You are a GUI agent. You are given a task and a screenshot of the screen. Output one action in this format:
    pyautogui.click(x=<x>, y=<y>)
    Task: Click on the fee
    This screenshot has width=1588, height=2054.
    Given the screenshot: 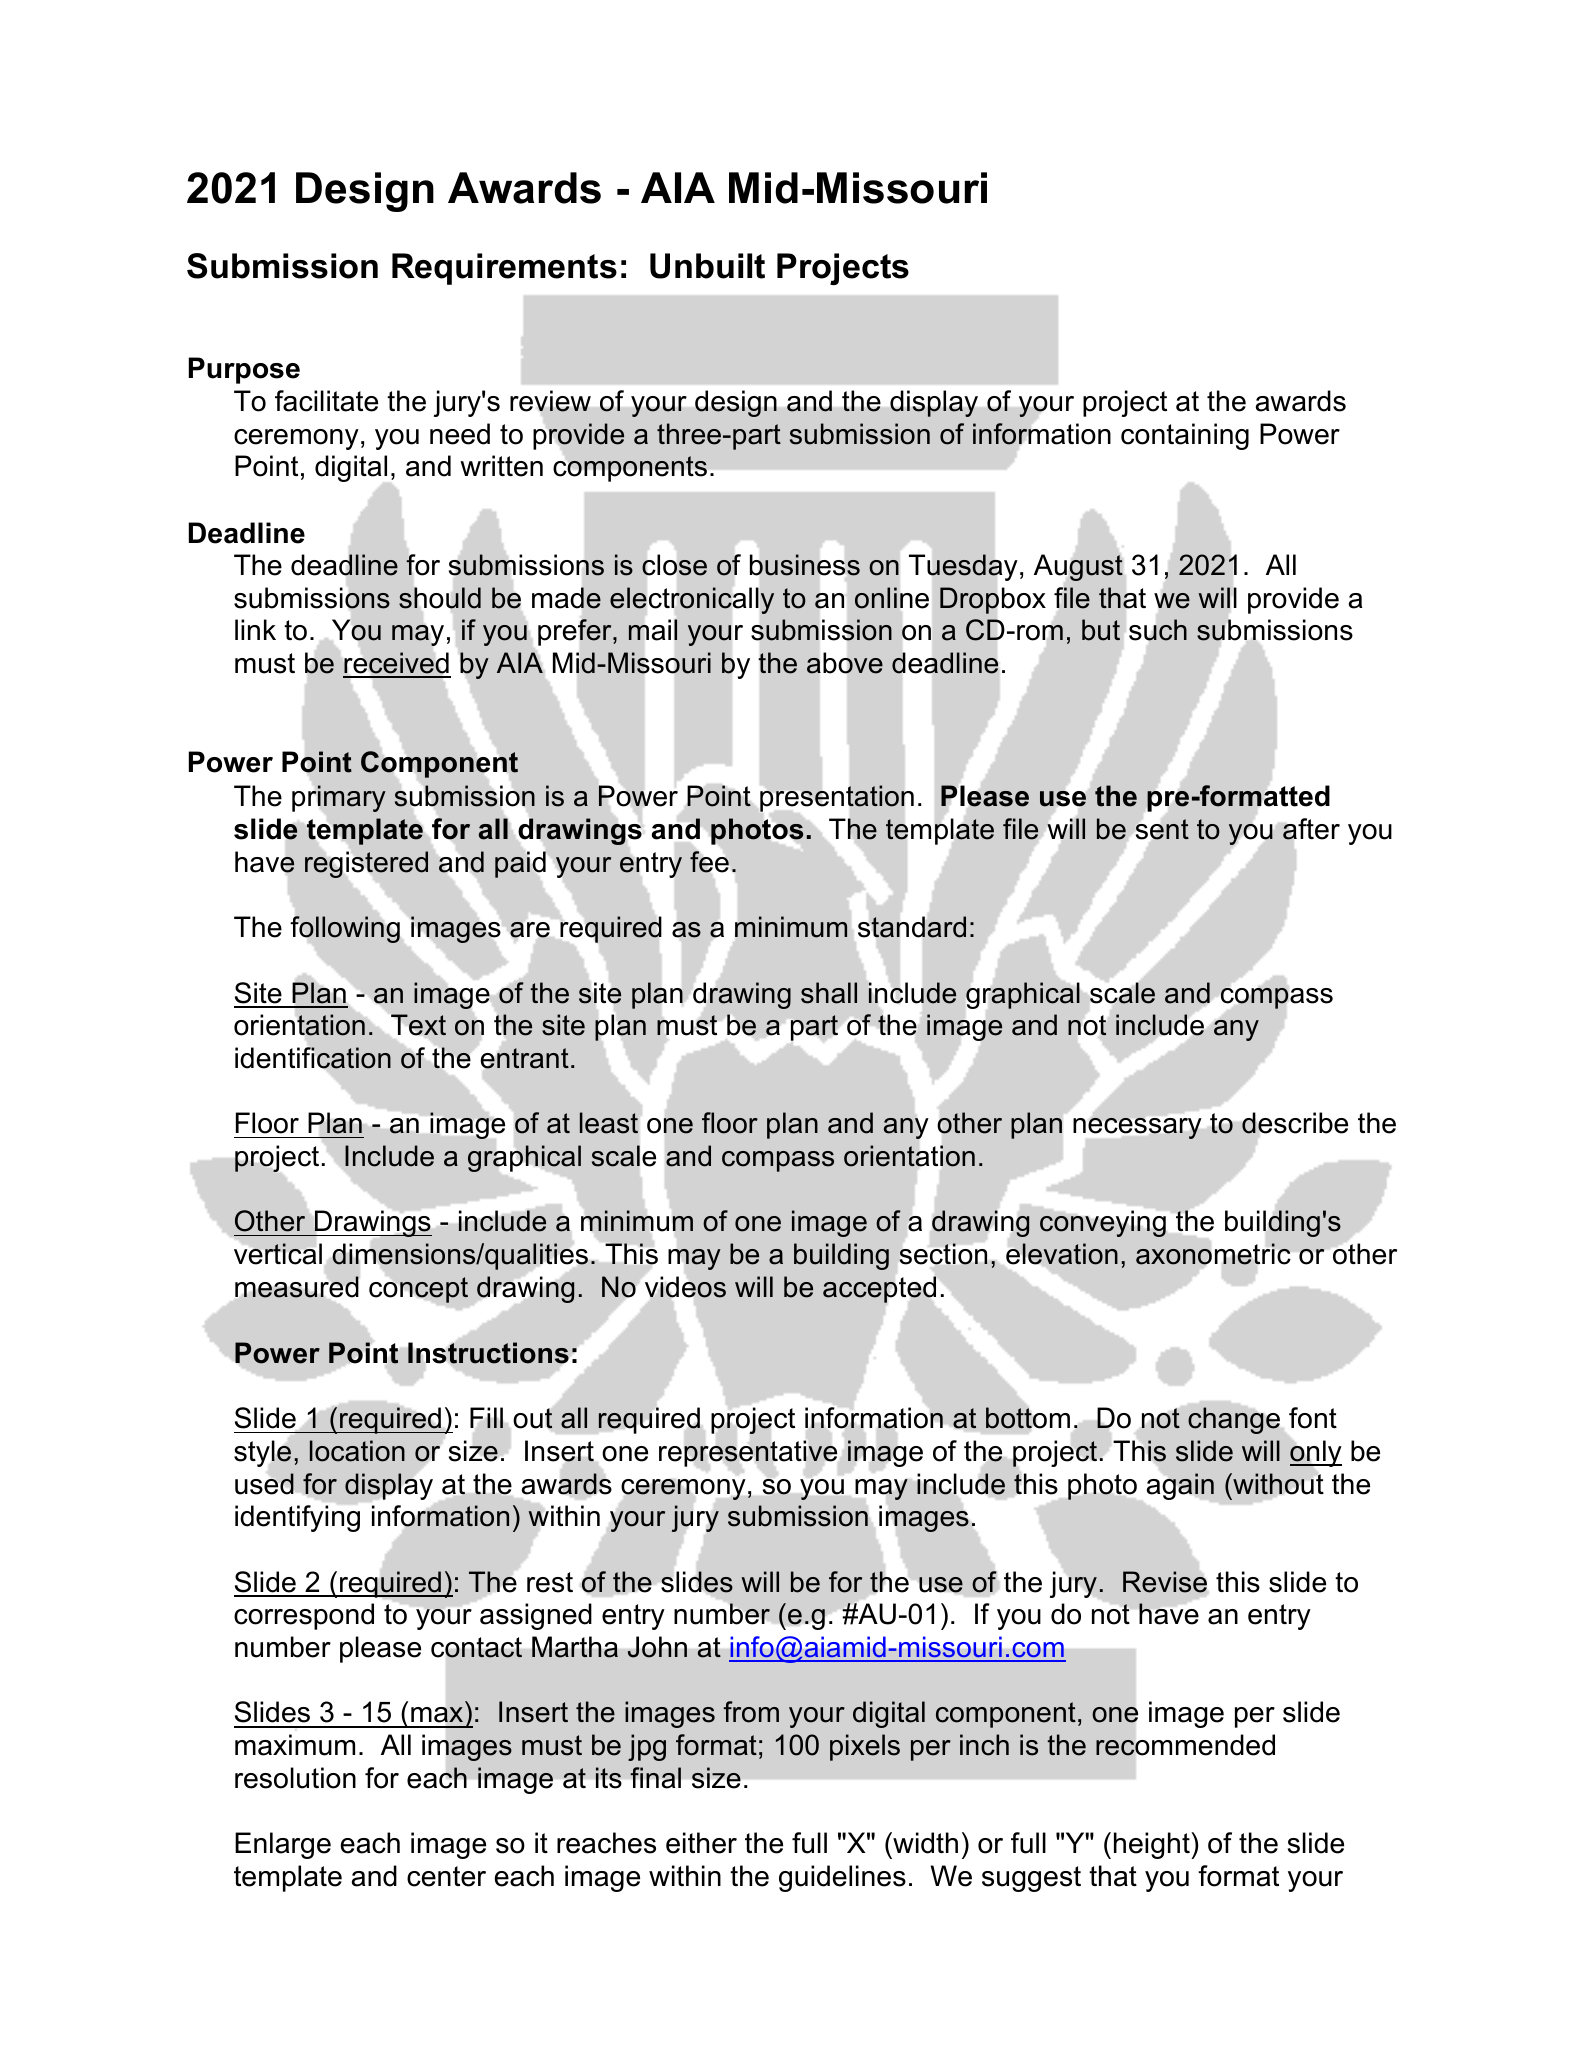 What is the action you would take?
    pyautogui.click(x=709, y=862)
